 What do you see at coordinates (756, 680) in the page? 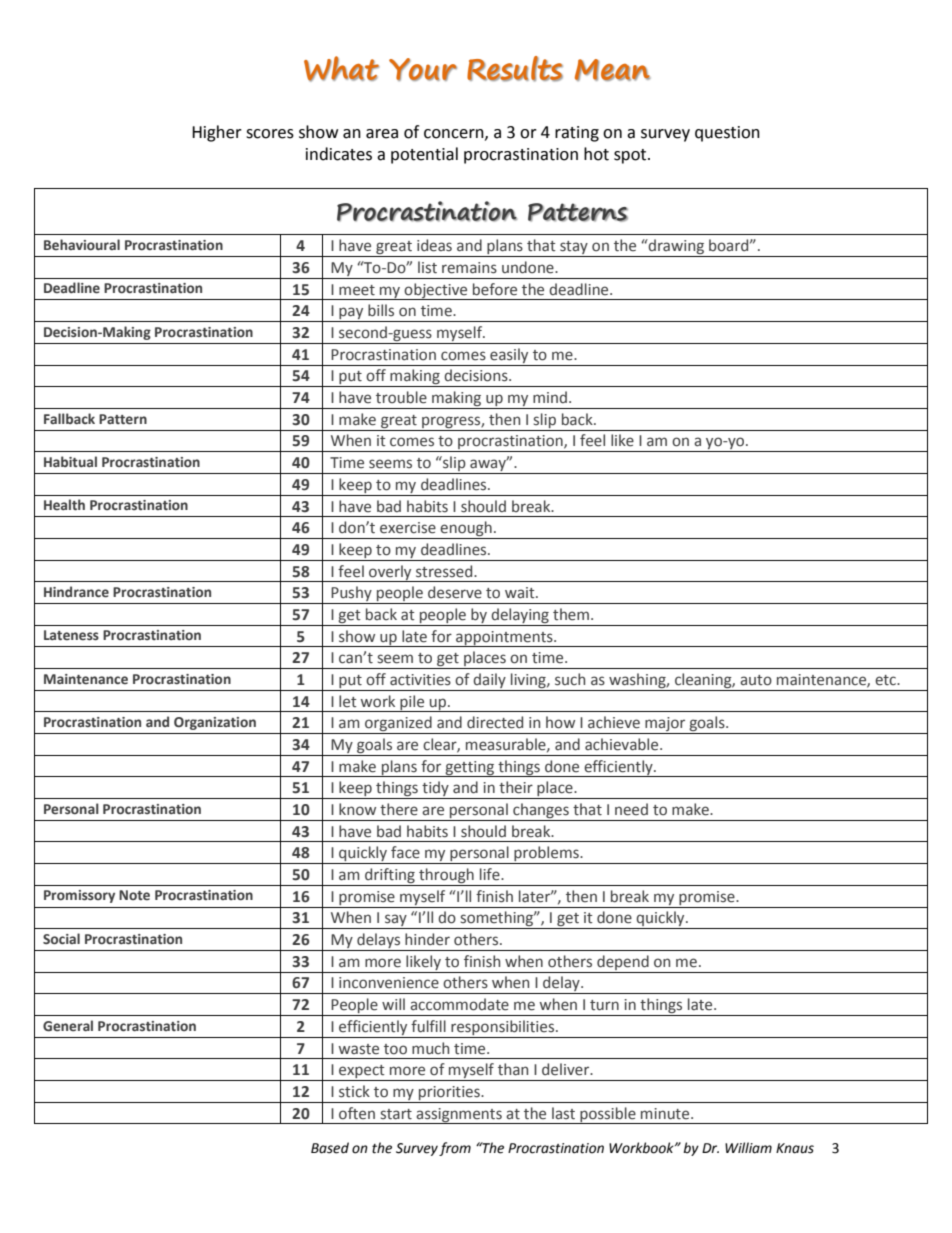
I see `auto` at bounding box center [756, 680].
